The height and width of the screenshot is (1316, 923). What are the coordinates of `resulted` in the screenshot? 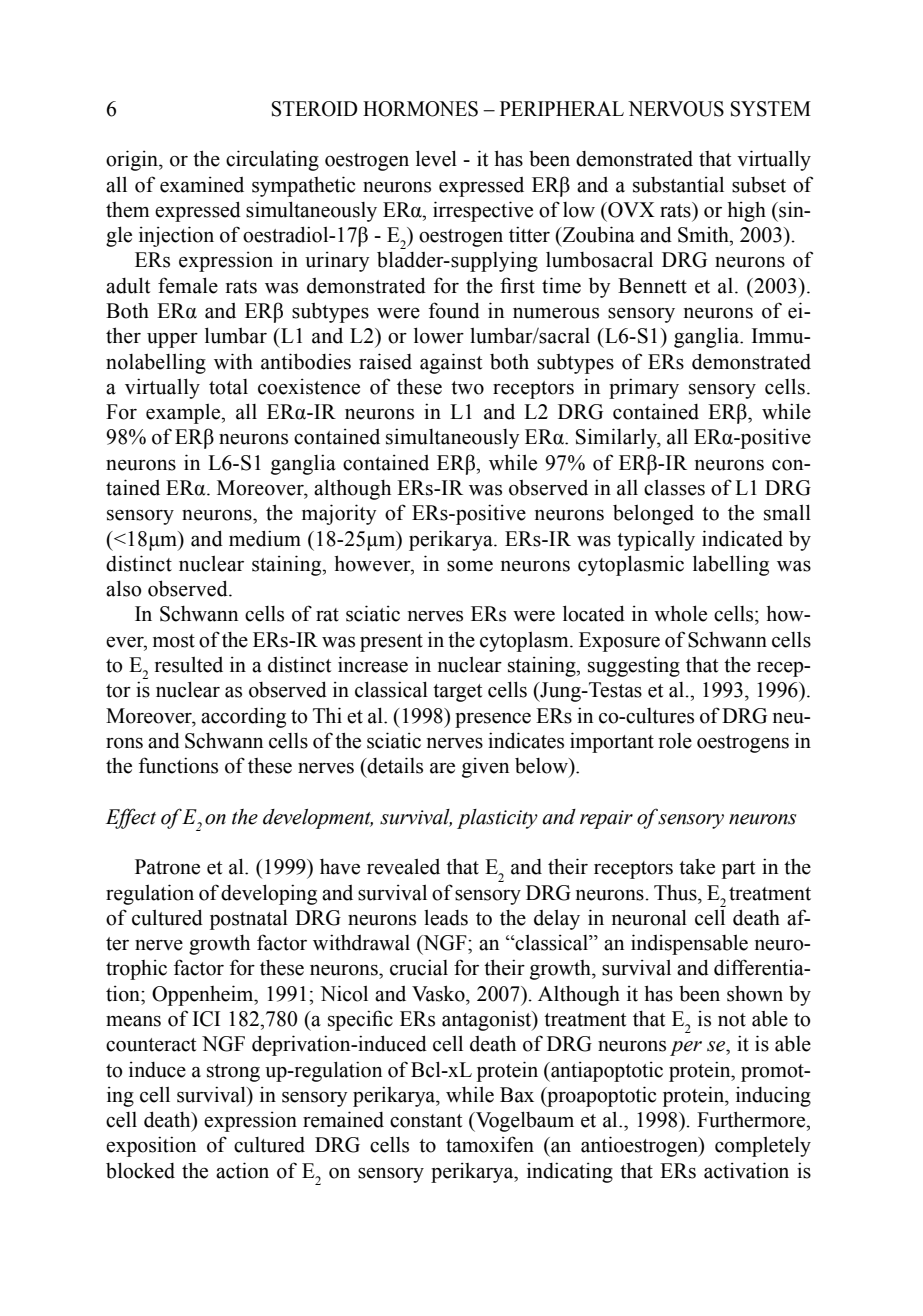 It's located at (189, 665).
